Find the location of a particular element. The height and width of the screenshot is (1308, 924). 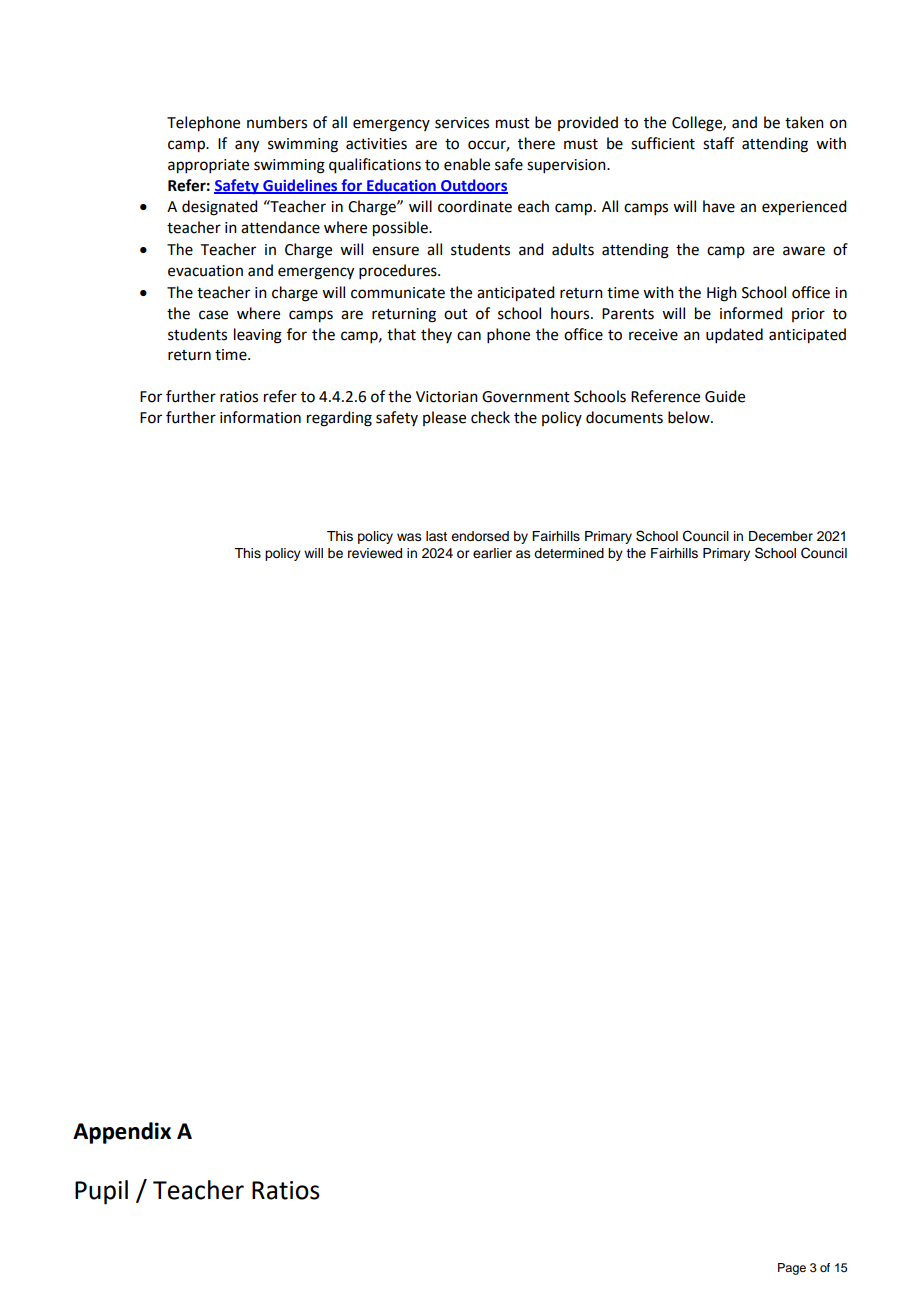

earlier is located at coordinates (492, 553).
